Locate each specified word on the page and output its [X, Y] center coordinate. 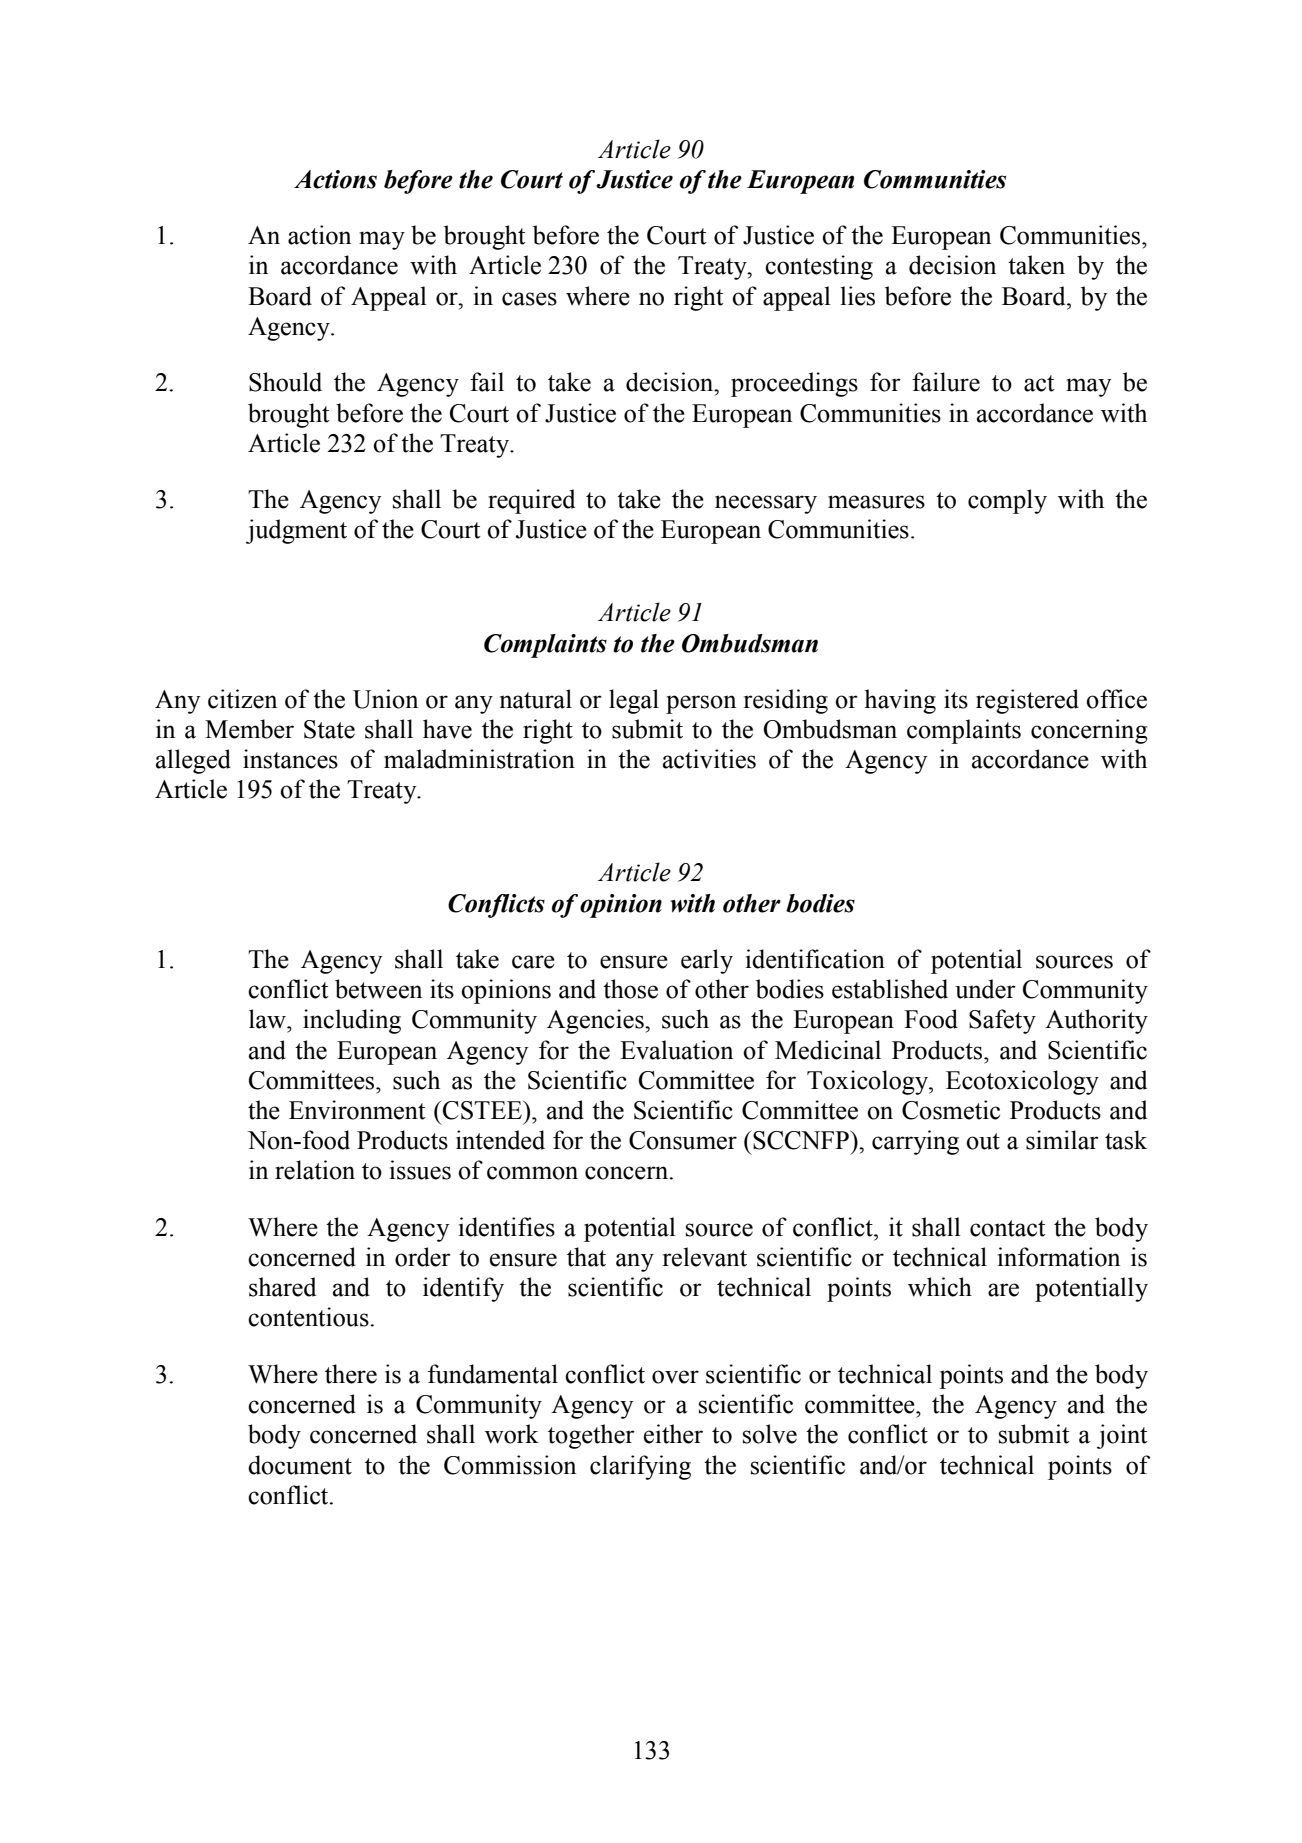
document [300, 1465]
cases [529, 299]
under [985, 989]
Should [285, 382]
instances [290, 759]
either [673, 1434]
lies [857, 296]
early [707, 961]
